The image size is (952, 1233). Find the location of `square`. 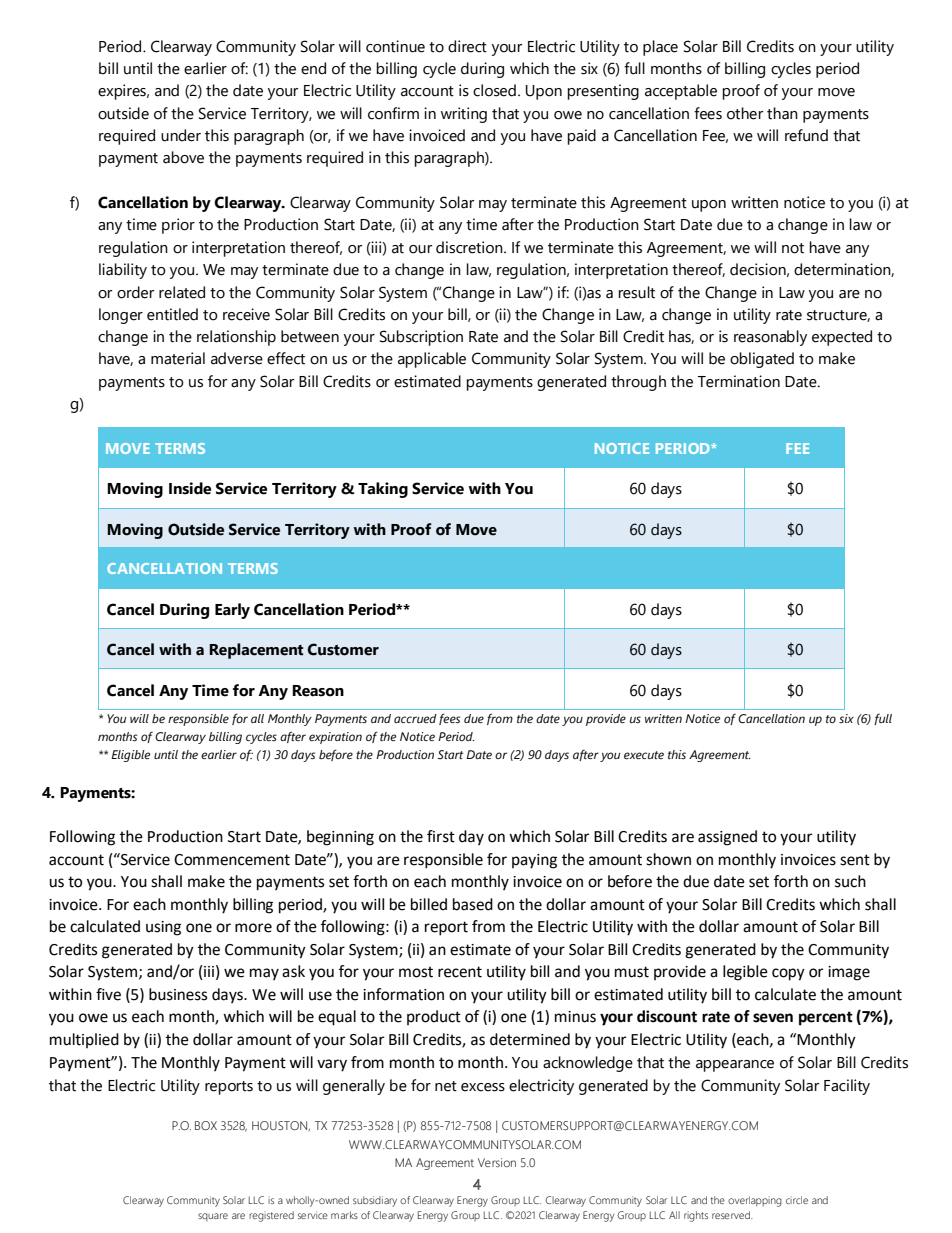

square is located at coordinates (213, 1217).
